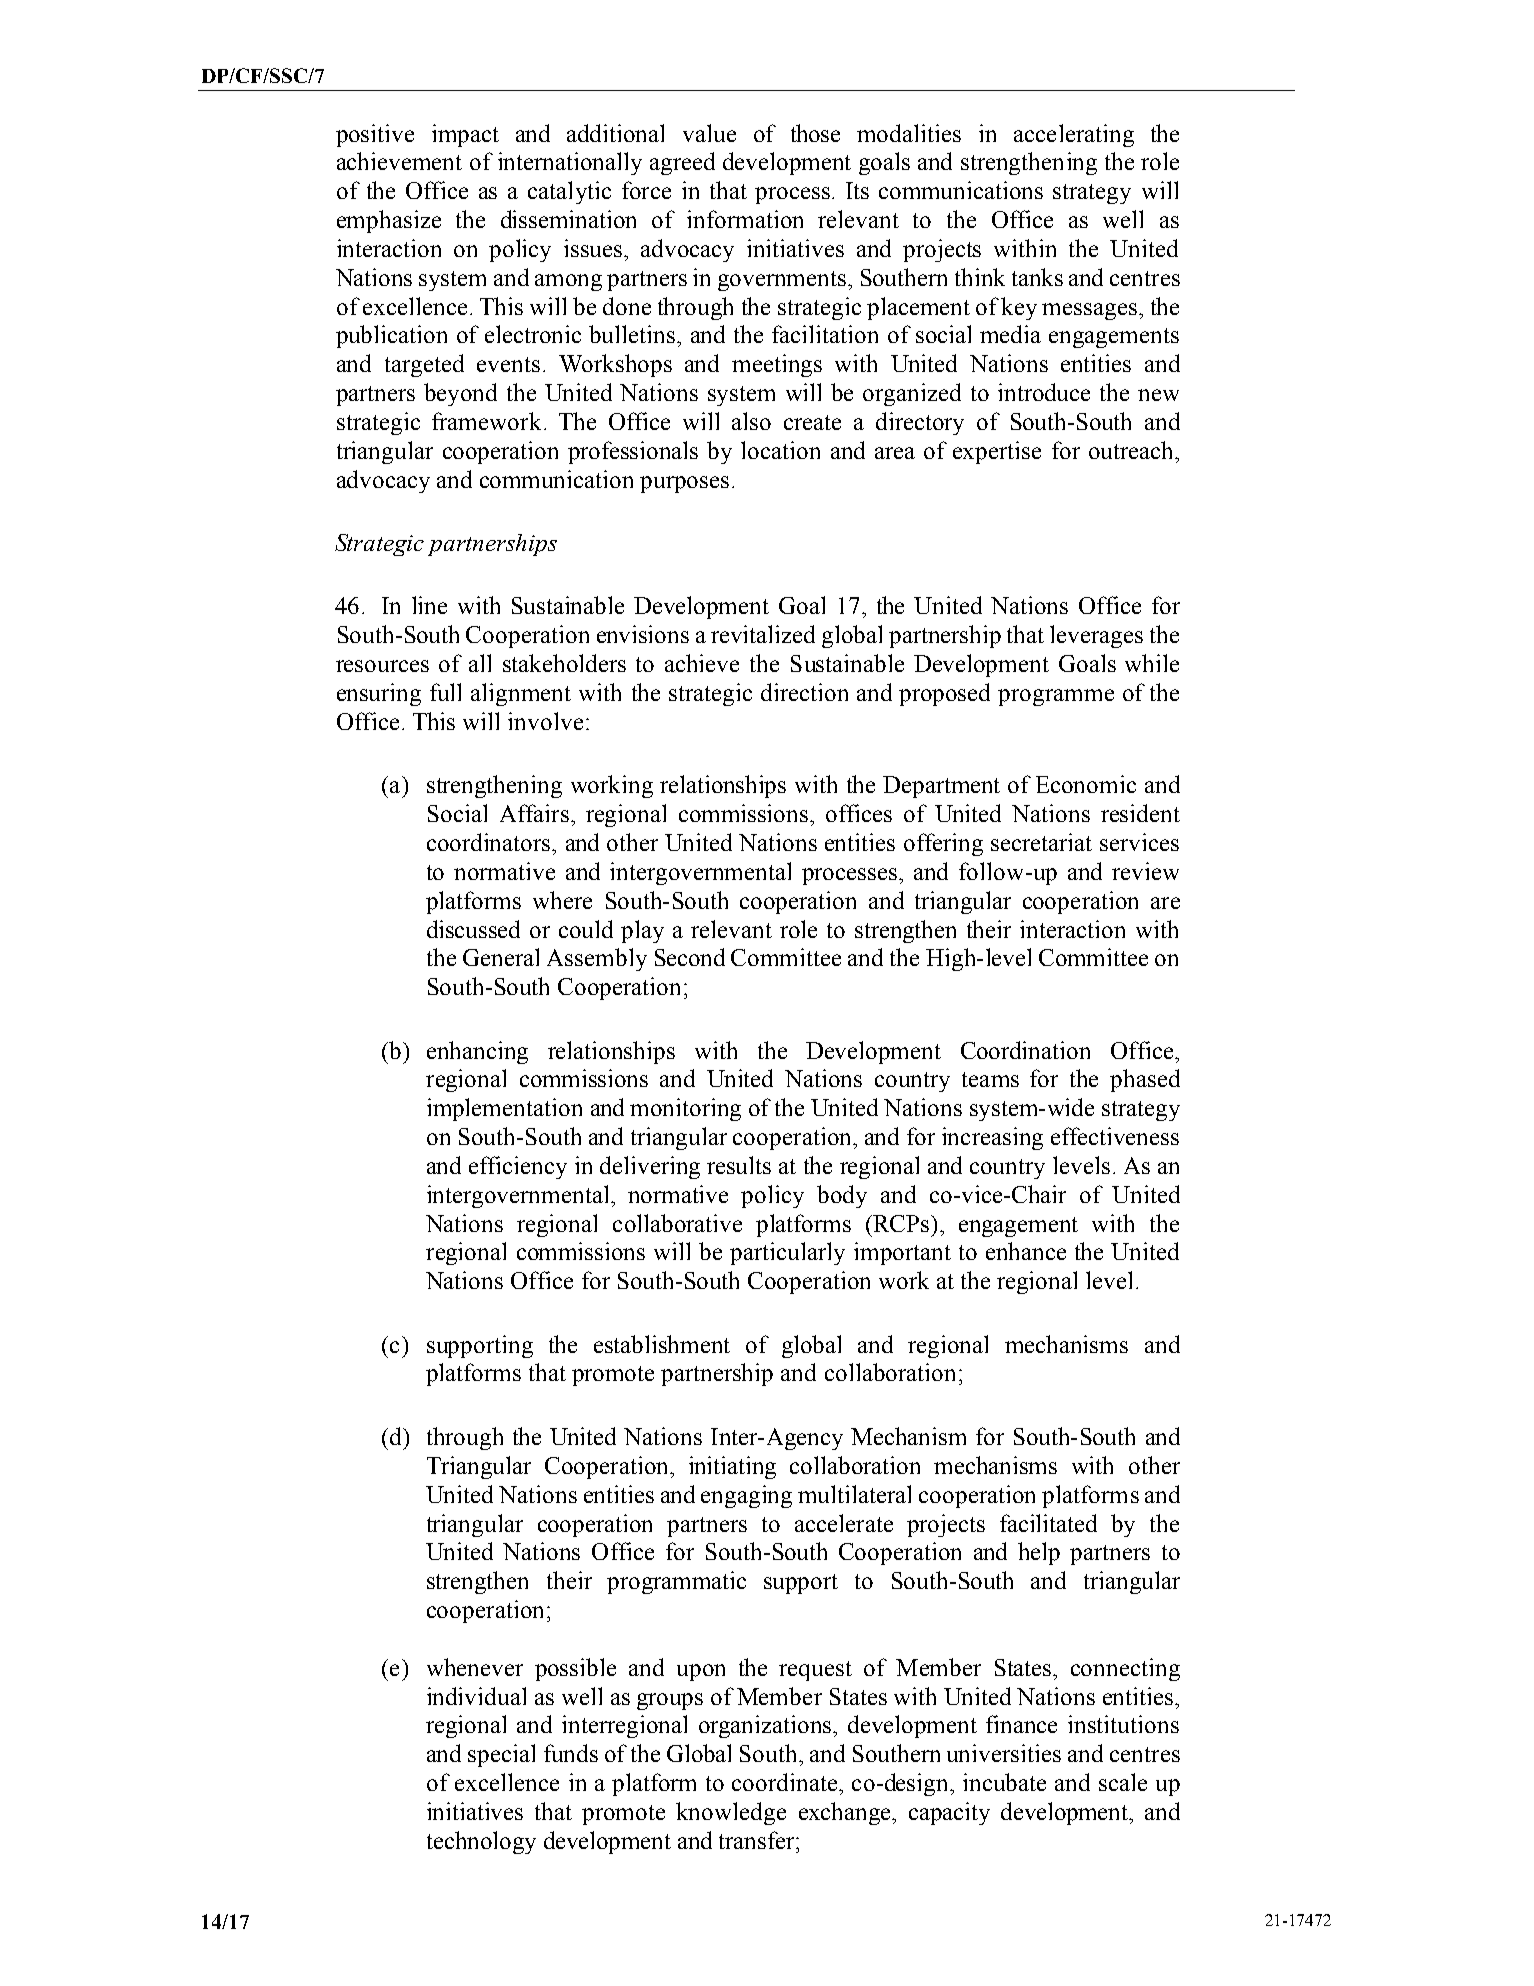 This screenshot has width=1534, height=1986. What do you see at coordinates (465, 135) in the screenshot?
I see `impact` at bounding box center [465, 135].
